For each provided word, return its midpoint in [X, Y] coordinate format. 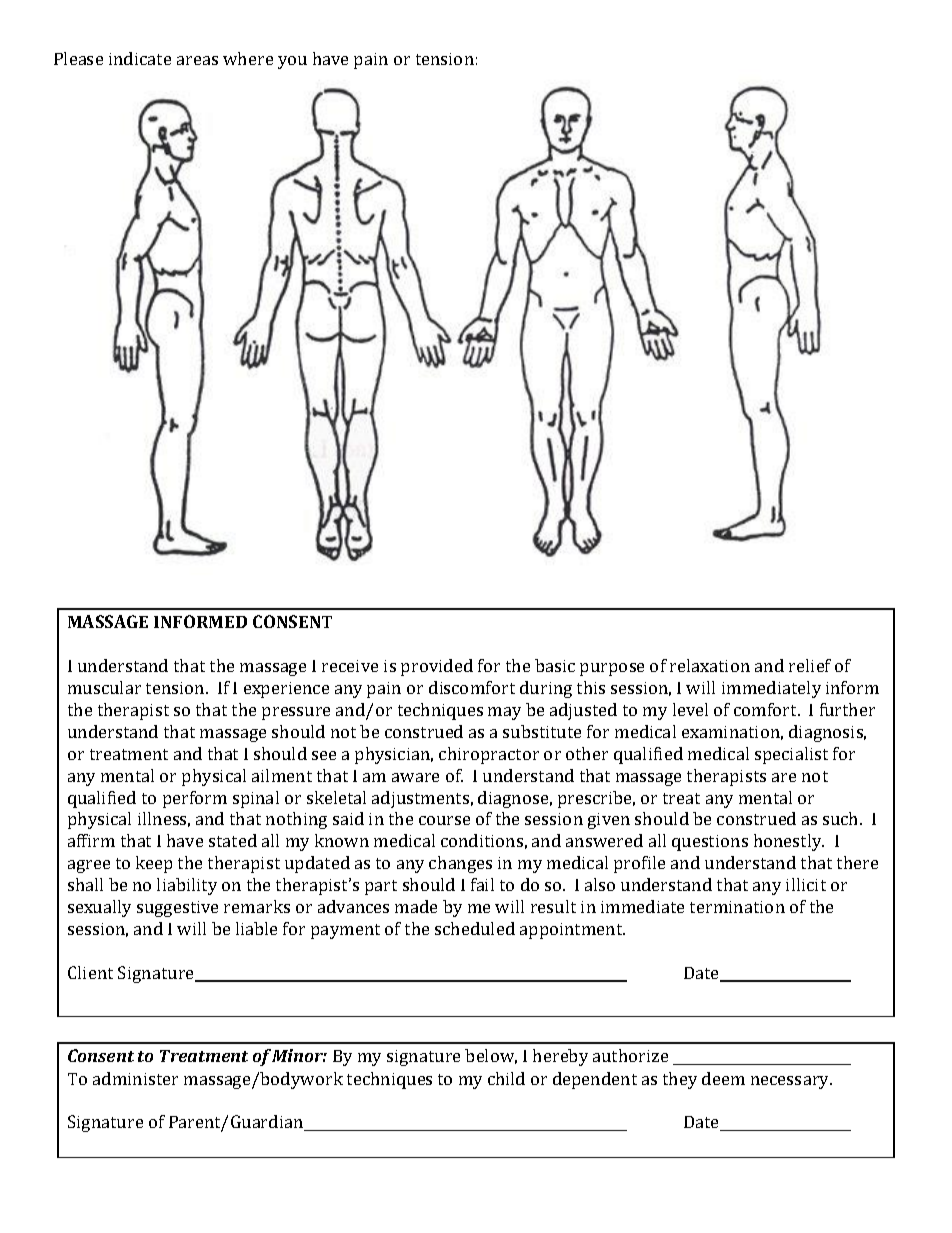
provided [437, 667]
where [248, 58]
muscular [104, 687]
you [292, 62]
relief [810, 665]
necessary [791, 1082]
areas [197, 60]
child [506, 1078]
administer [135, 1078]
